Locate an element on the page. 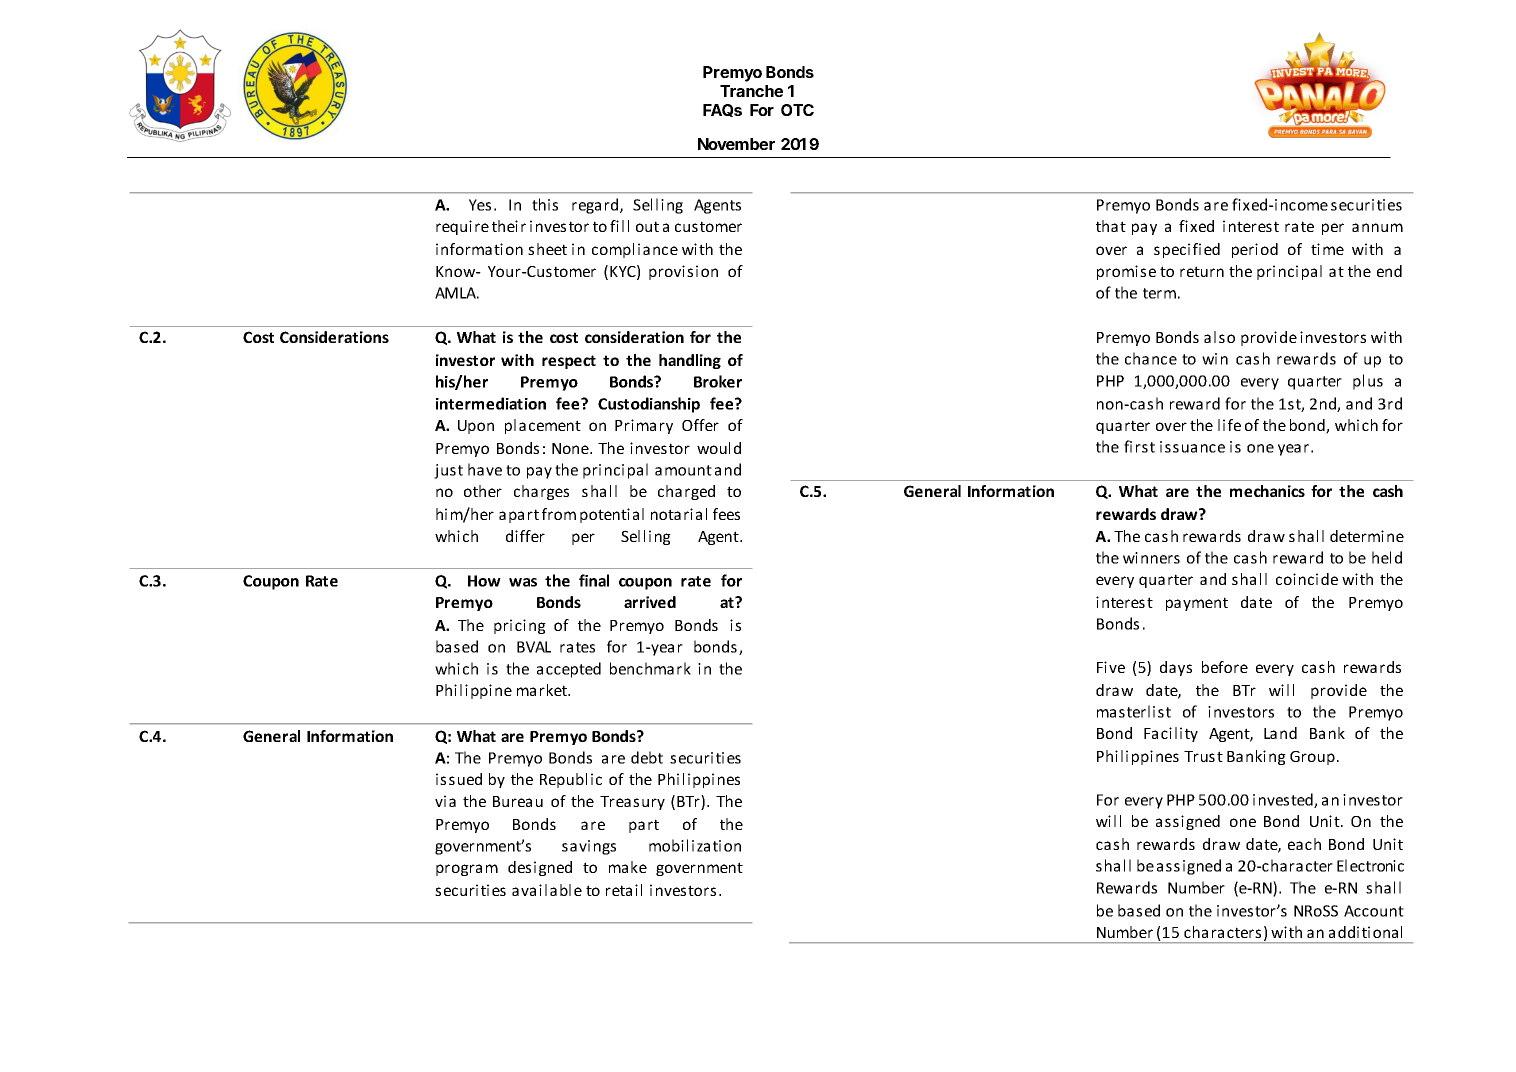 This page has height=1072, width=1516. available is located at coordinates (547, 890).
